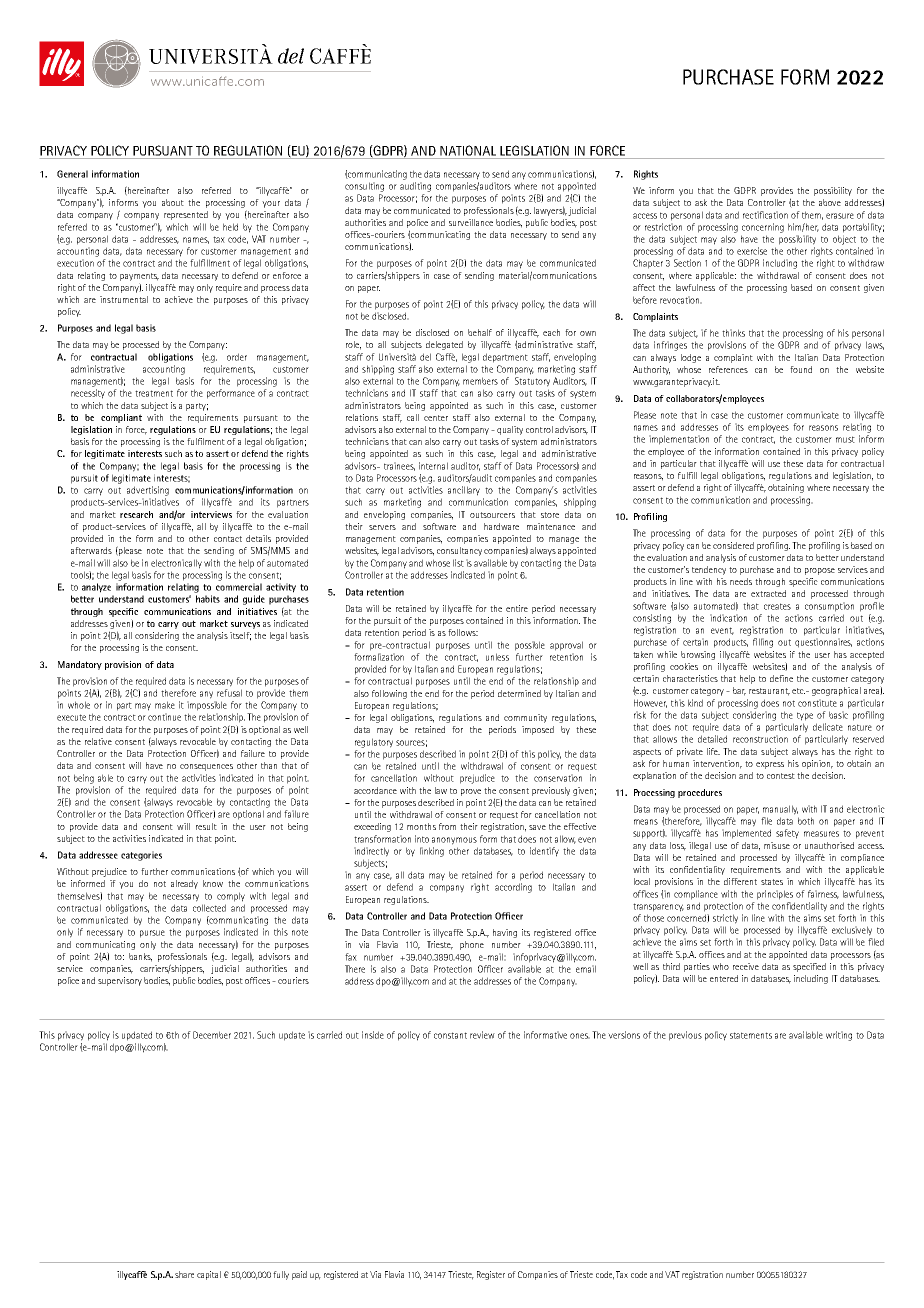  Describe the element at coordinates (173, 202) in the document. I see `about` at that location.
